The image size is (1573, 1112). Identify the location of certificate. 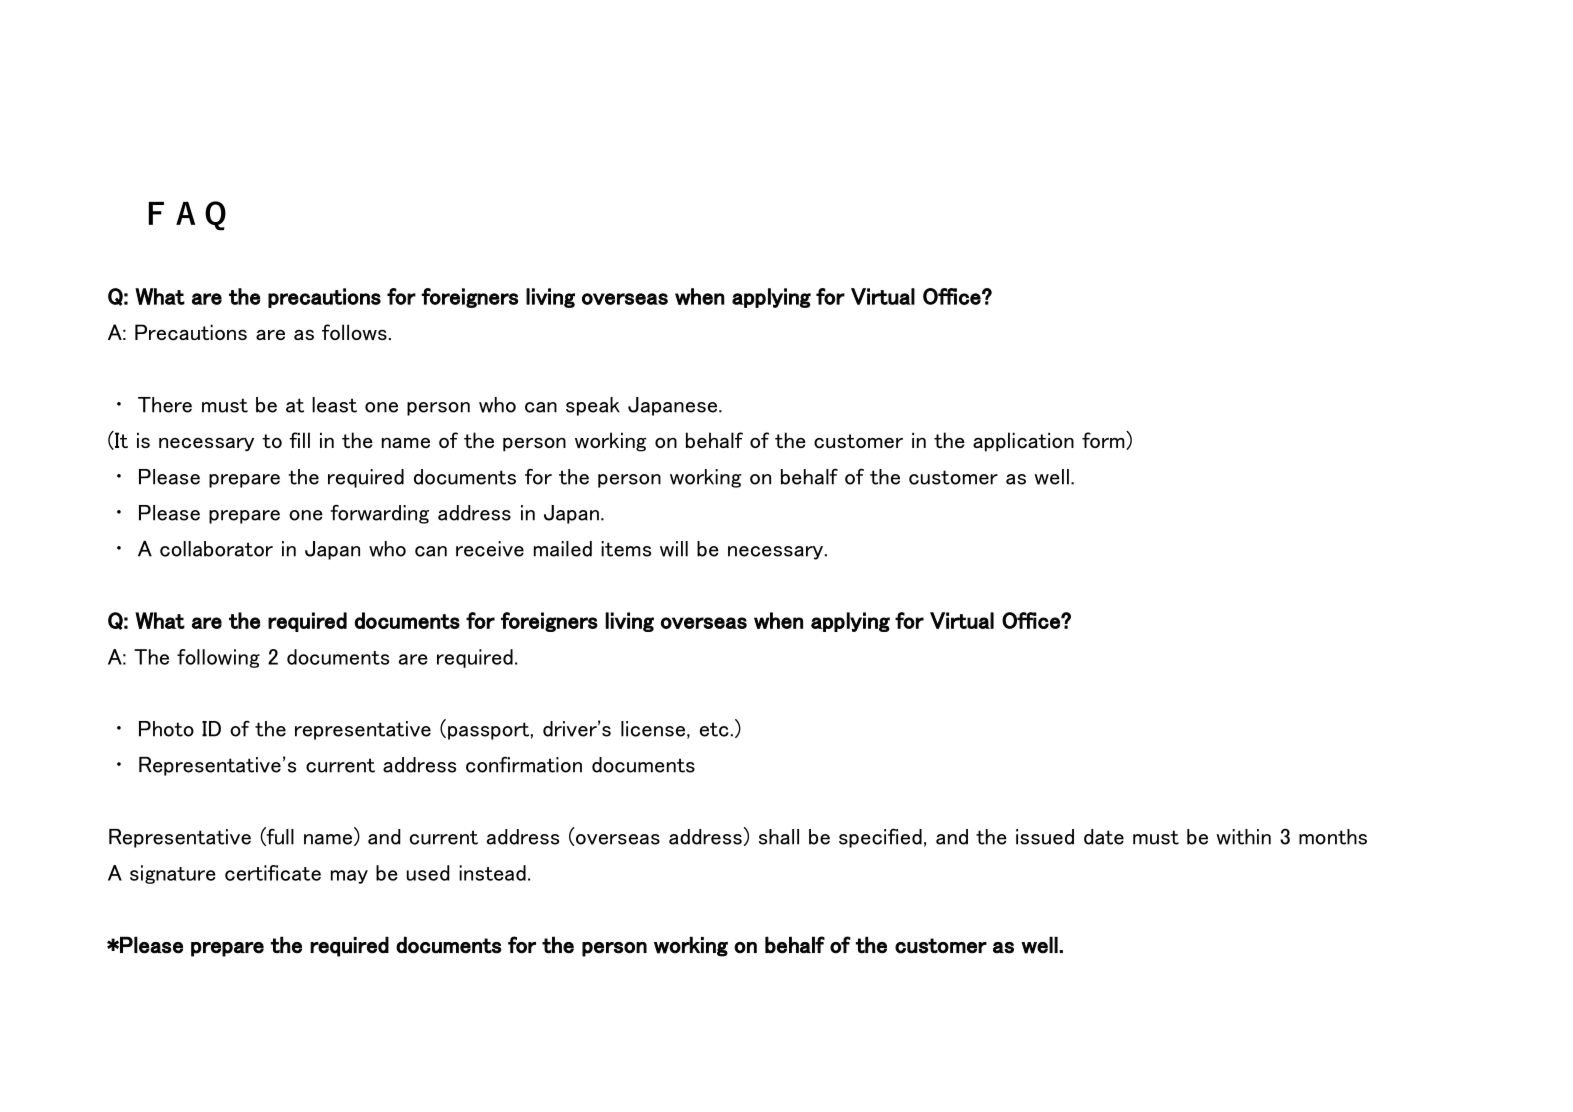
(273, 873).
